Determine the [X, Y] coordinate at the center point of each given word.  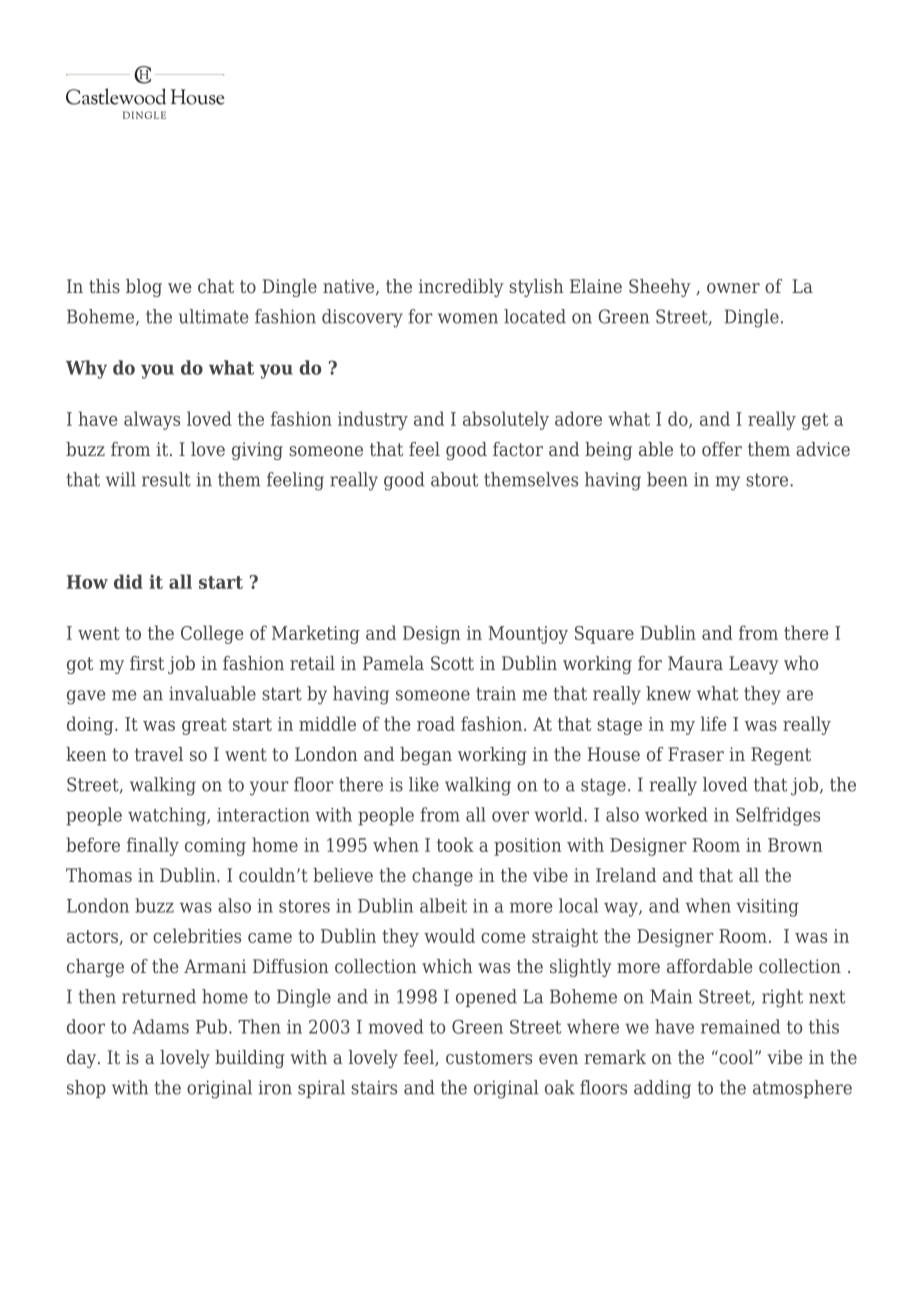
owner [733, 288]
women [468, 318]
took [455, 844]
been [667, 479]
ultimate [213, 316]
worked [676, 814]
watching [168, 816]
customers [489, 1057]
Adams [160, 1026]
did [128, 581]
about [455, 479]
